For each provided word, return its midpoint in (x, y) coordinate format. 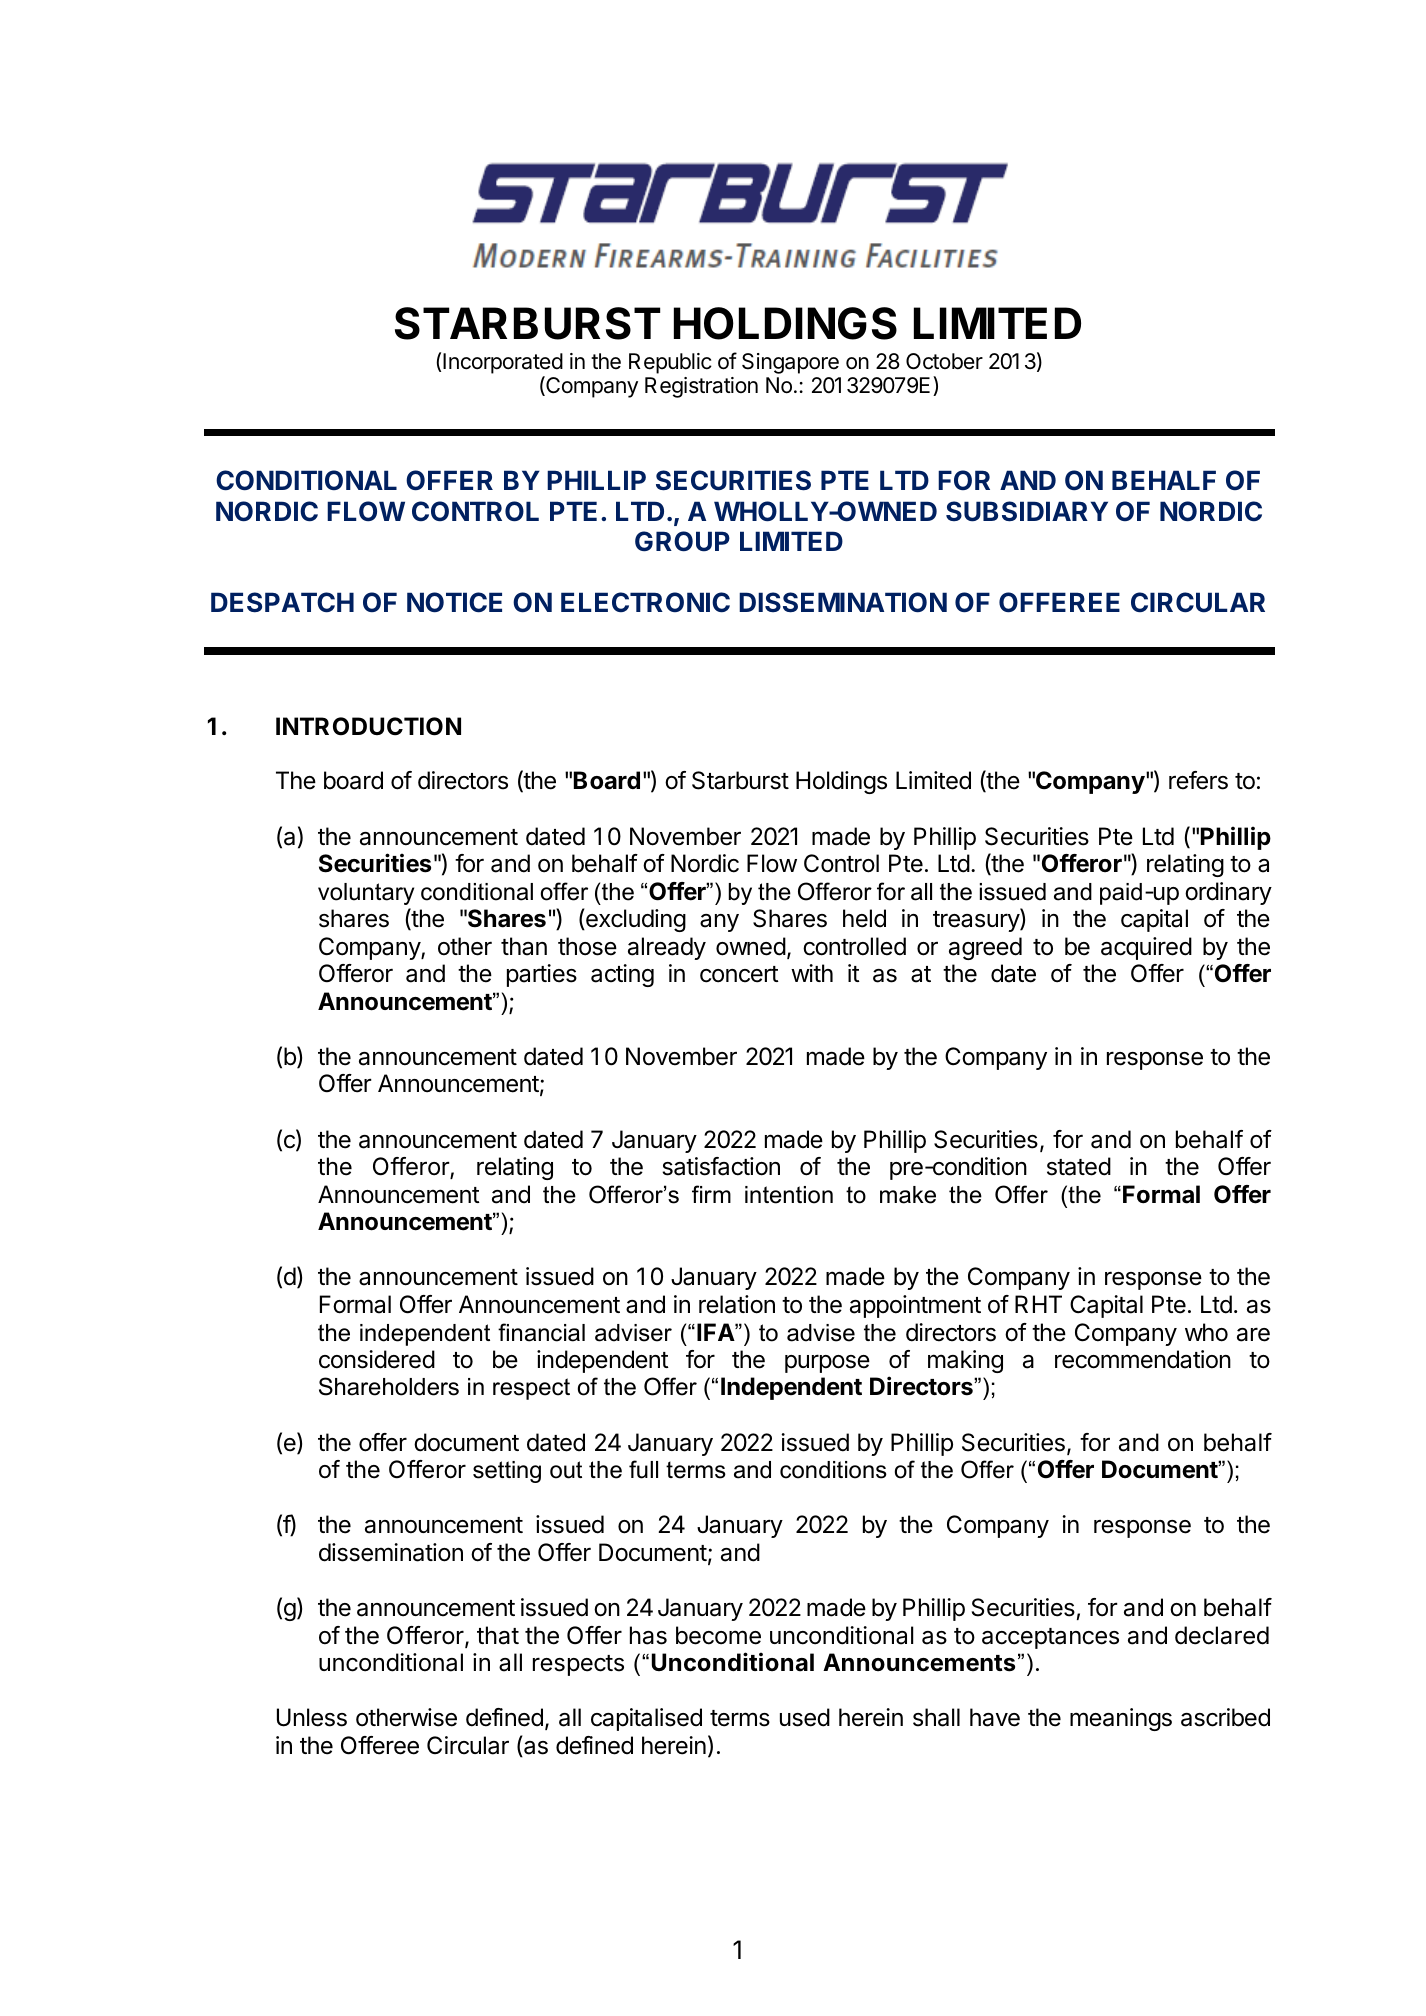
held (864, 918)
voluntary (366, 894)
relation (737, 1304)
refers (1198, 780)
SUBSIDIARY (1027, 511)
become (718, 1635)
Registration (701, 387)
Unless (312, 1717)
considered (377, 1359)
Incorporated (503, 363)
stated (1079, 1166)
